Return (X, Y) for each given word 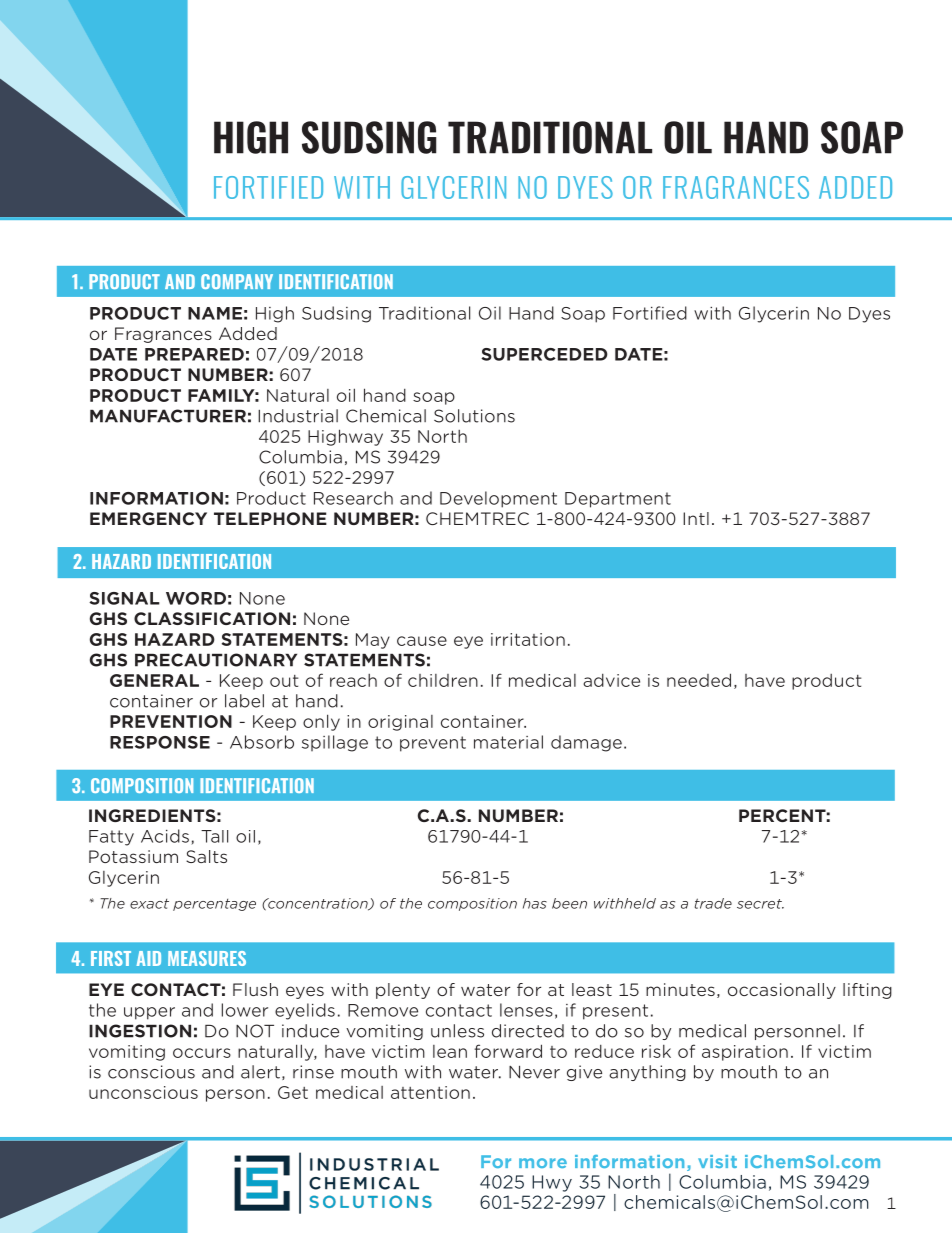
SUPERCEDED (544, 354)
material (508, 742)
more (543, 1163)
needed (699, 680)
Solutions (474, 416)
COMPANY (237, 281)
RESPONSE (160, 742)
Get (293, 1092)
